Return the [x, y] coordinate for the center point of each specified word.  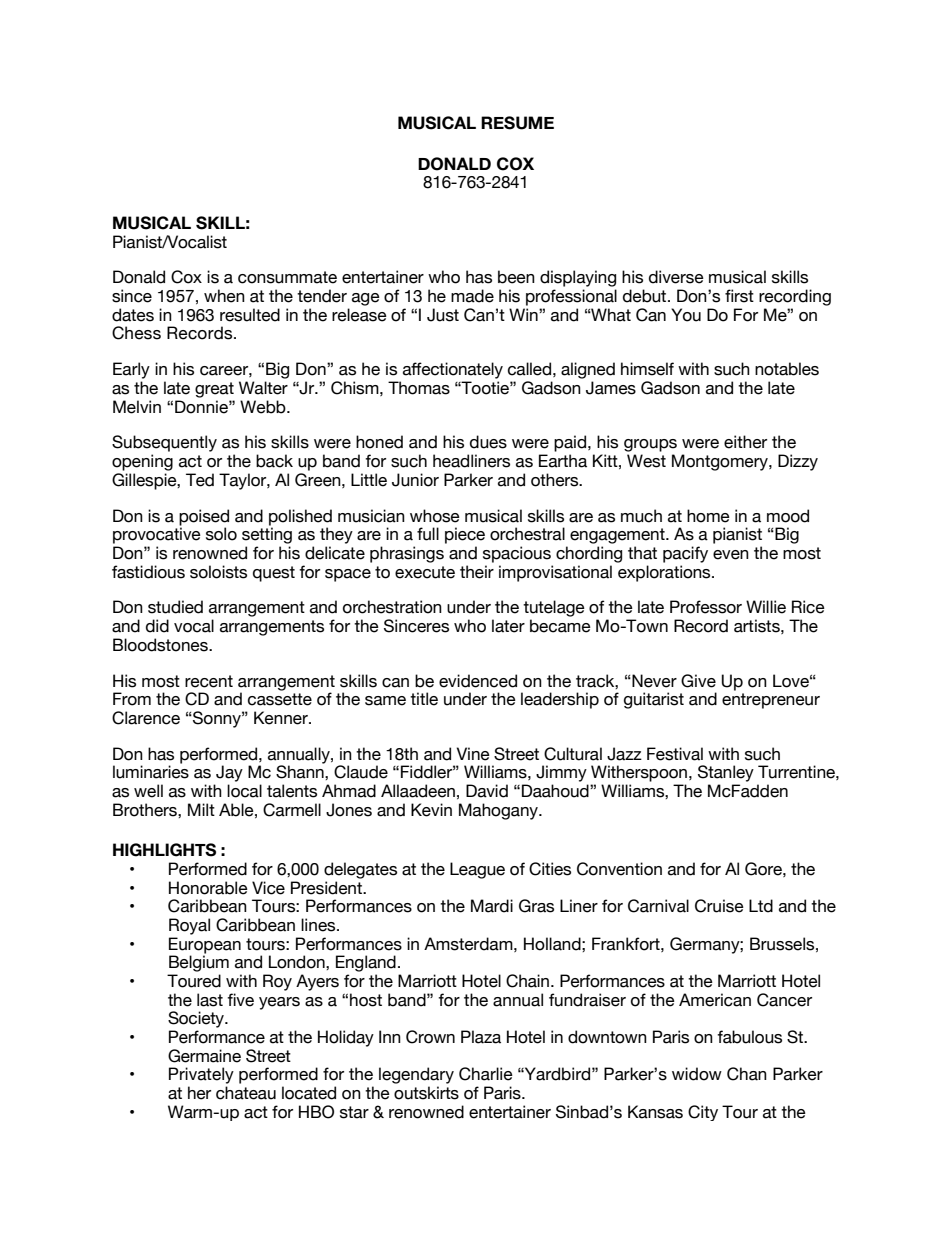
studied [175, 607]
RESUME [517, 123]
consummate [287, 277]
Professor [706, 607]
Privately [201, 1075]
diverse [676, 277]
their [477, 572]
